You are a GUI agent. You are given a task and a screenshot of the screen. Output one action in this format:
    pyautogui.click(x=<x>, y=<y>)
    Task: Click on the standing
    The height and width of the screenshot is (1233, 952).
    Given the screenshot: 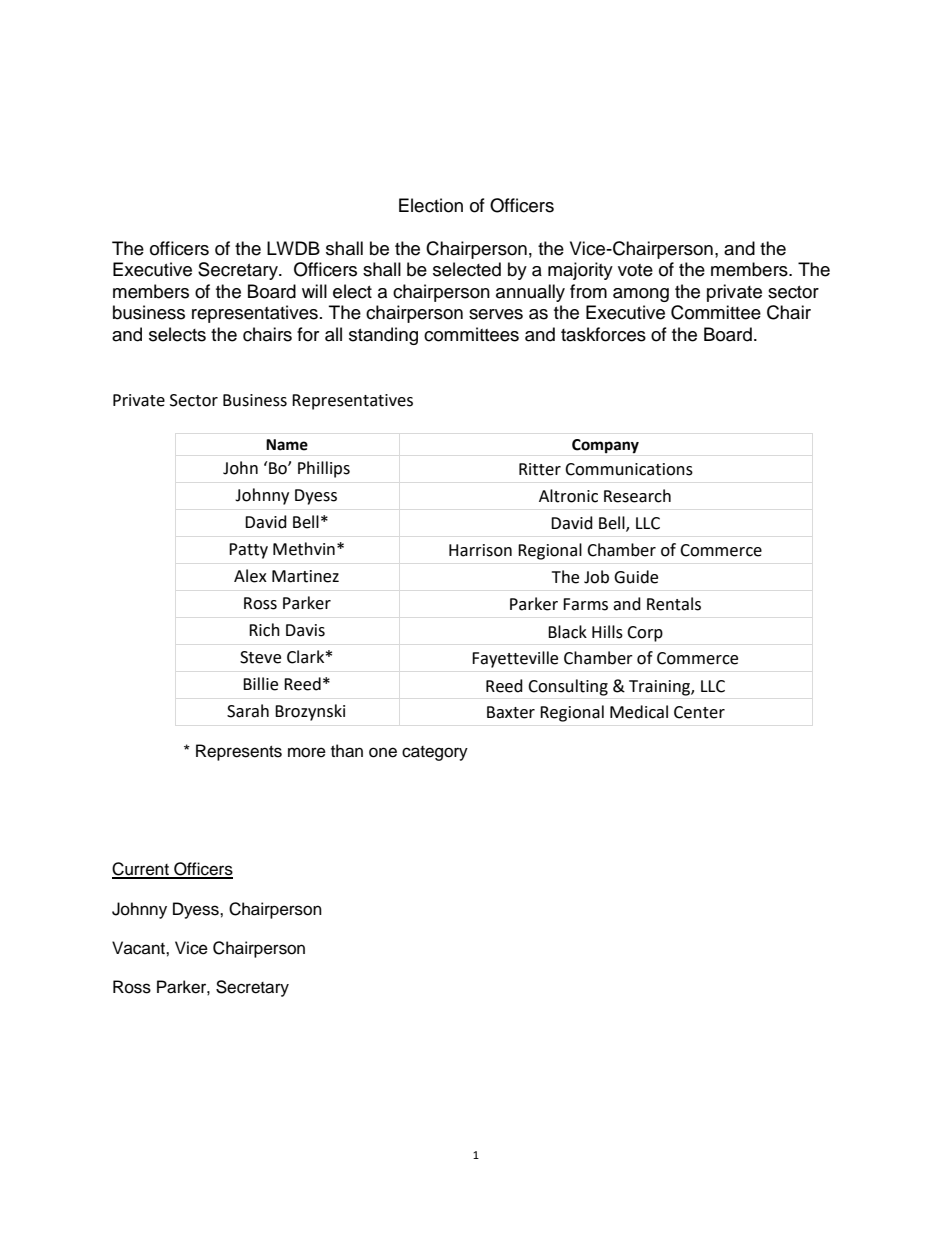 What is the action you would take?
    pyautogui.click(x=383, y=336)
